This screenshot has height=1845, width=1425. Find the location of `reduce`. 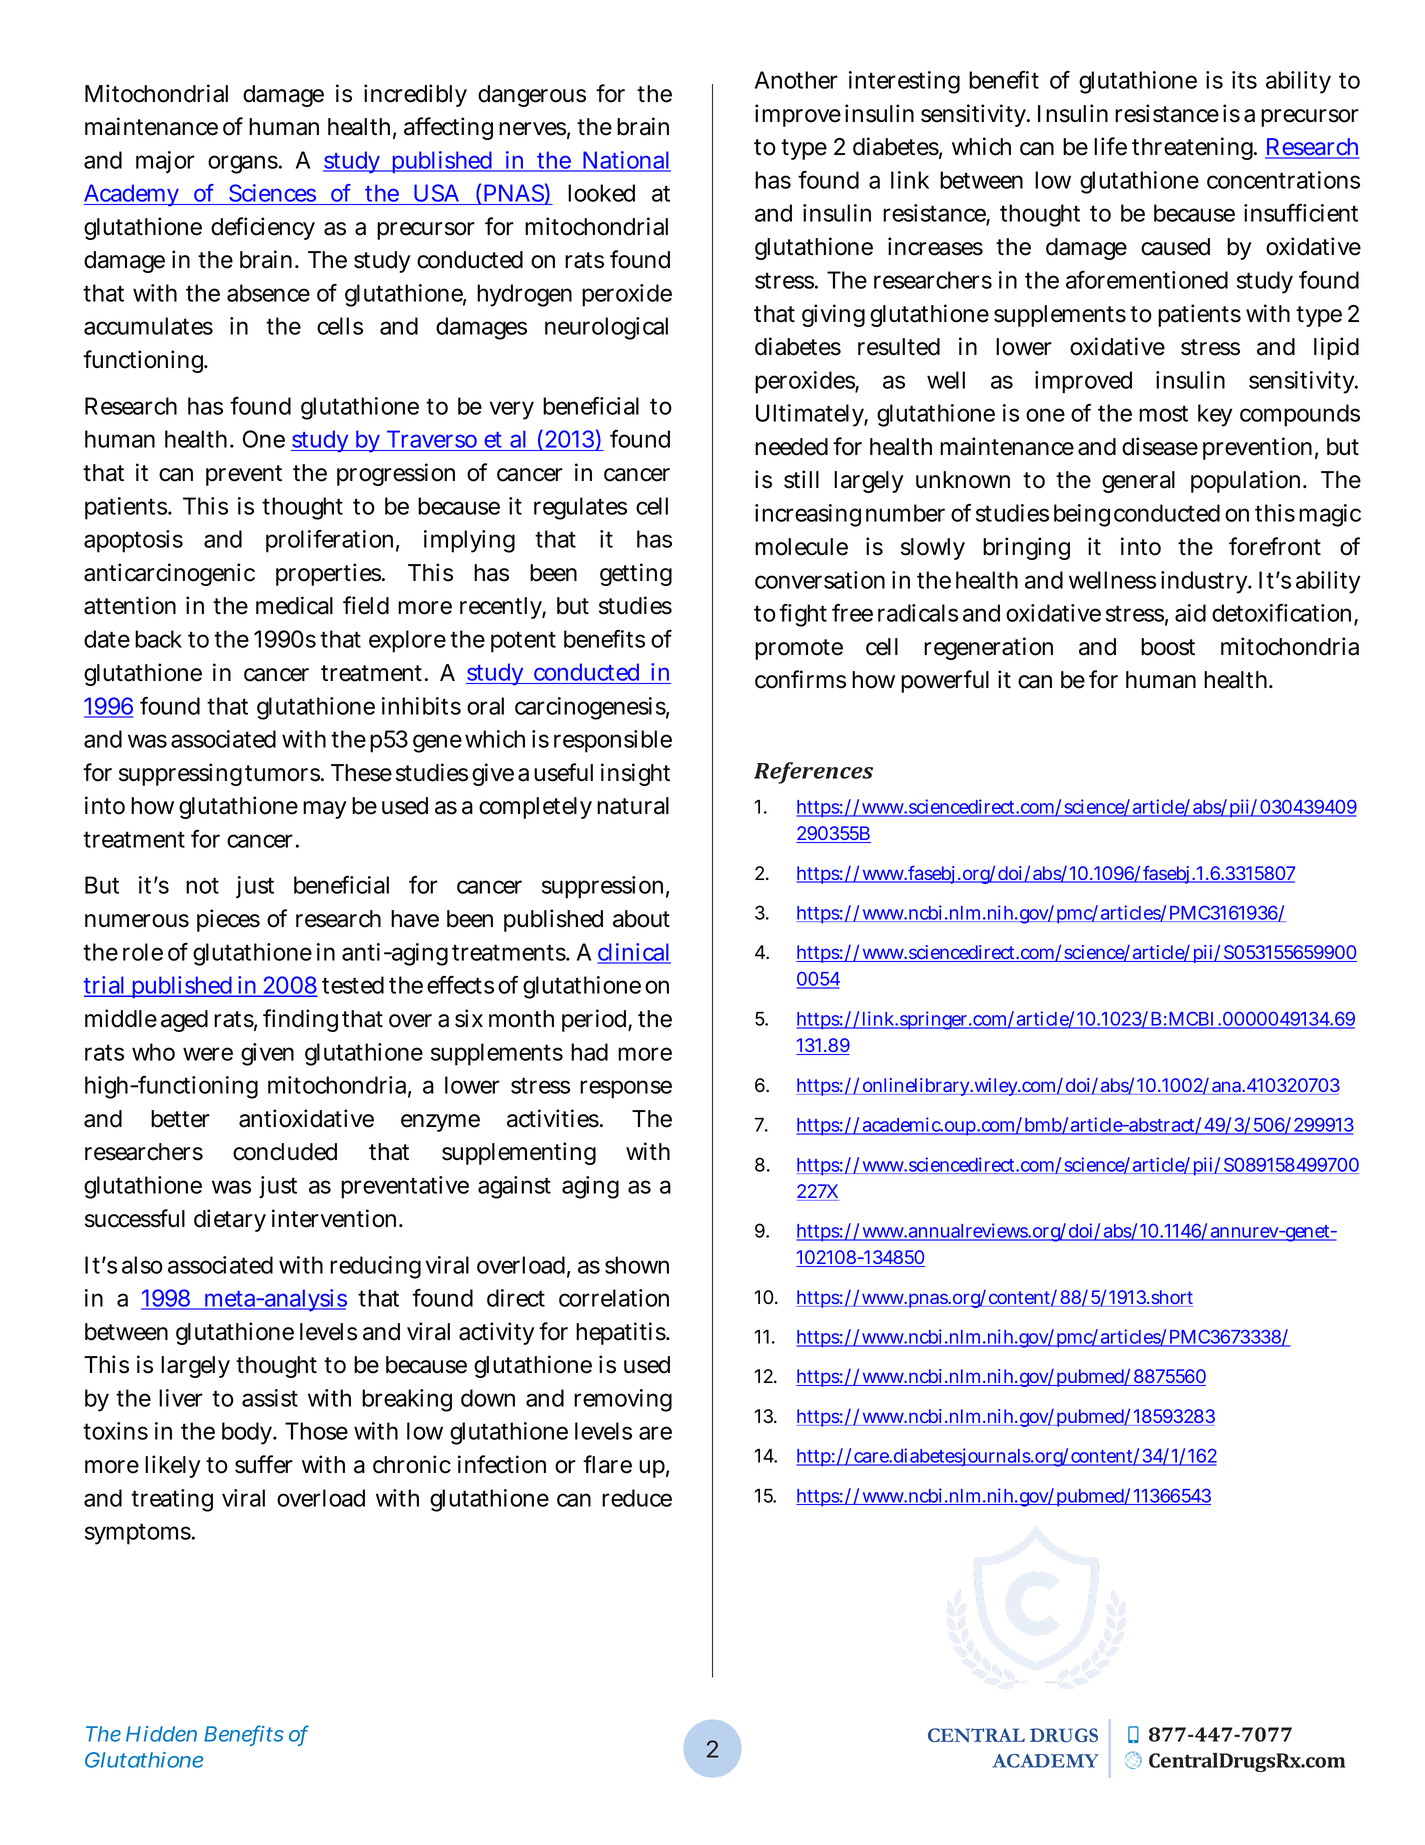

reduce is located at coordinates (637, 1498).
